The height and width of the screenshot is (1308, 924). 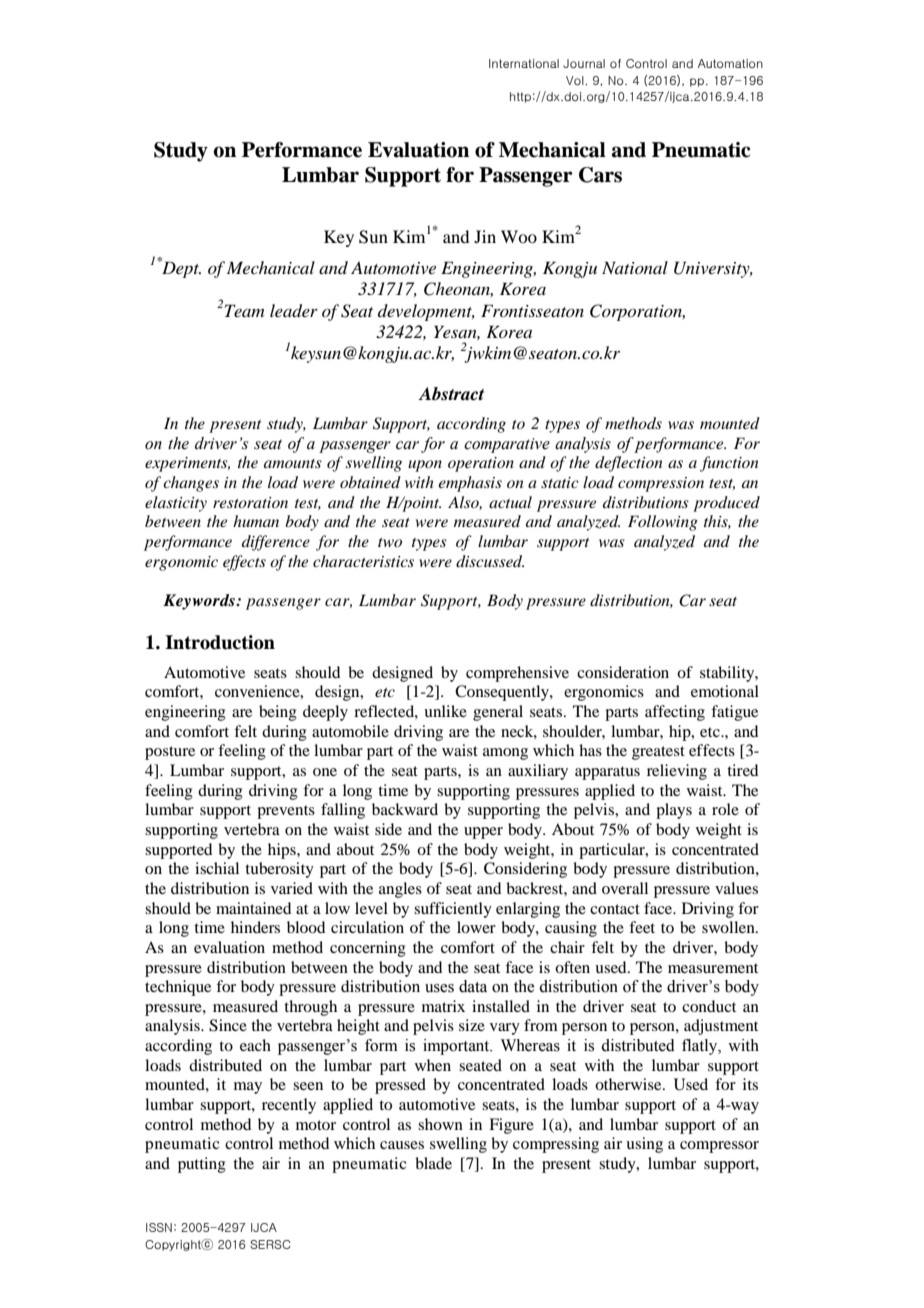 I want to click on Introduction, so click(x=220, y=642).
